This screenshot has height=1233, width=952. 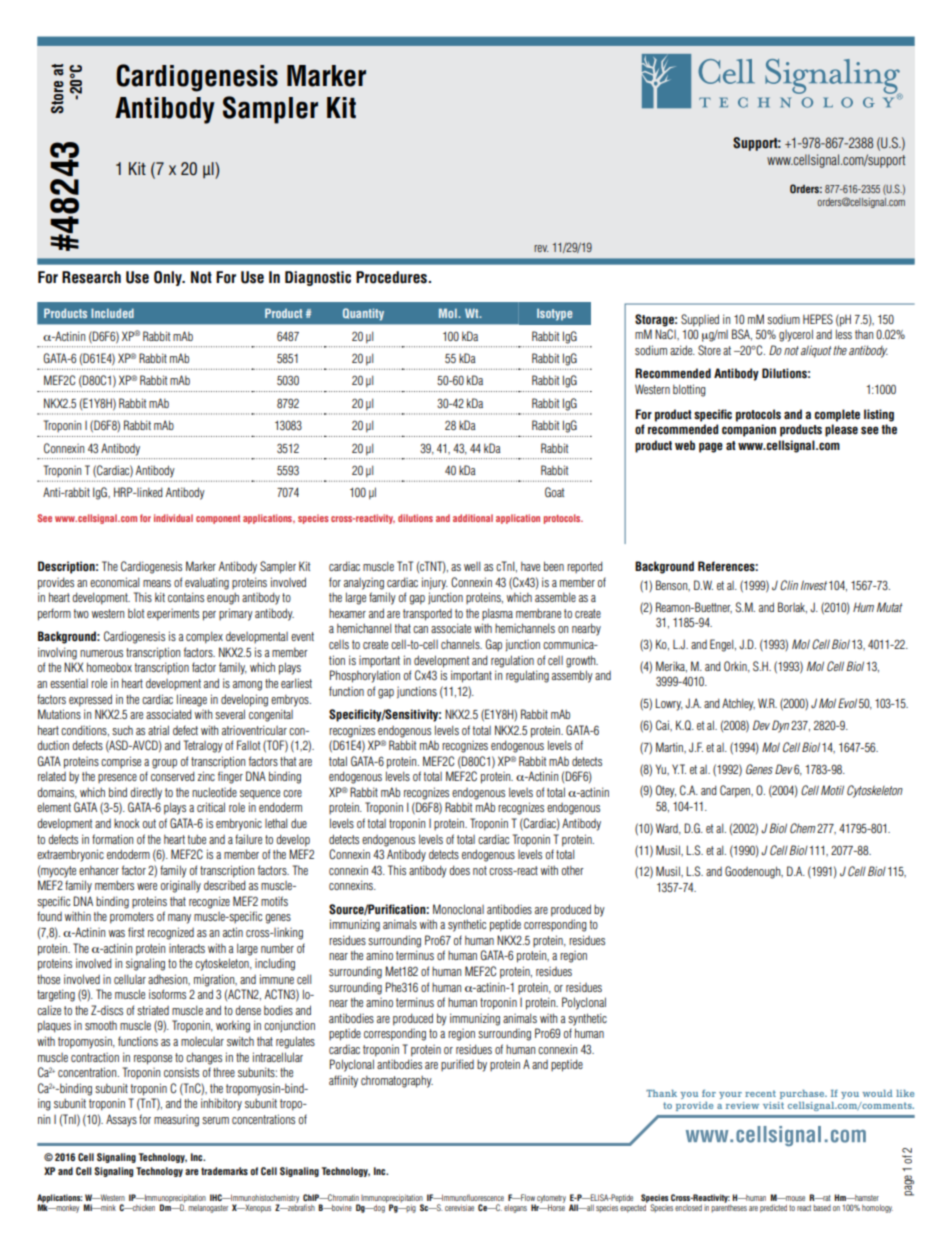 What do you see at coordinates (457, 1065) in the screenshot?
I see `purified` at bounding box center [457, 1065].
